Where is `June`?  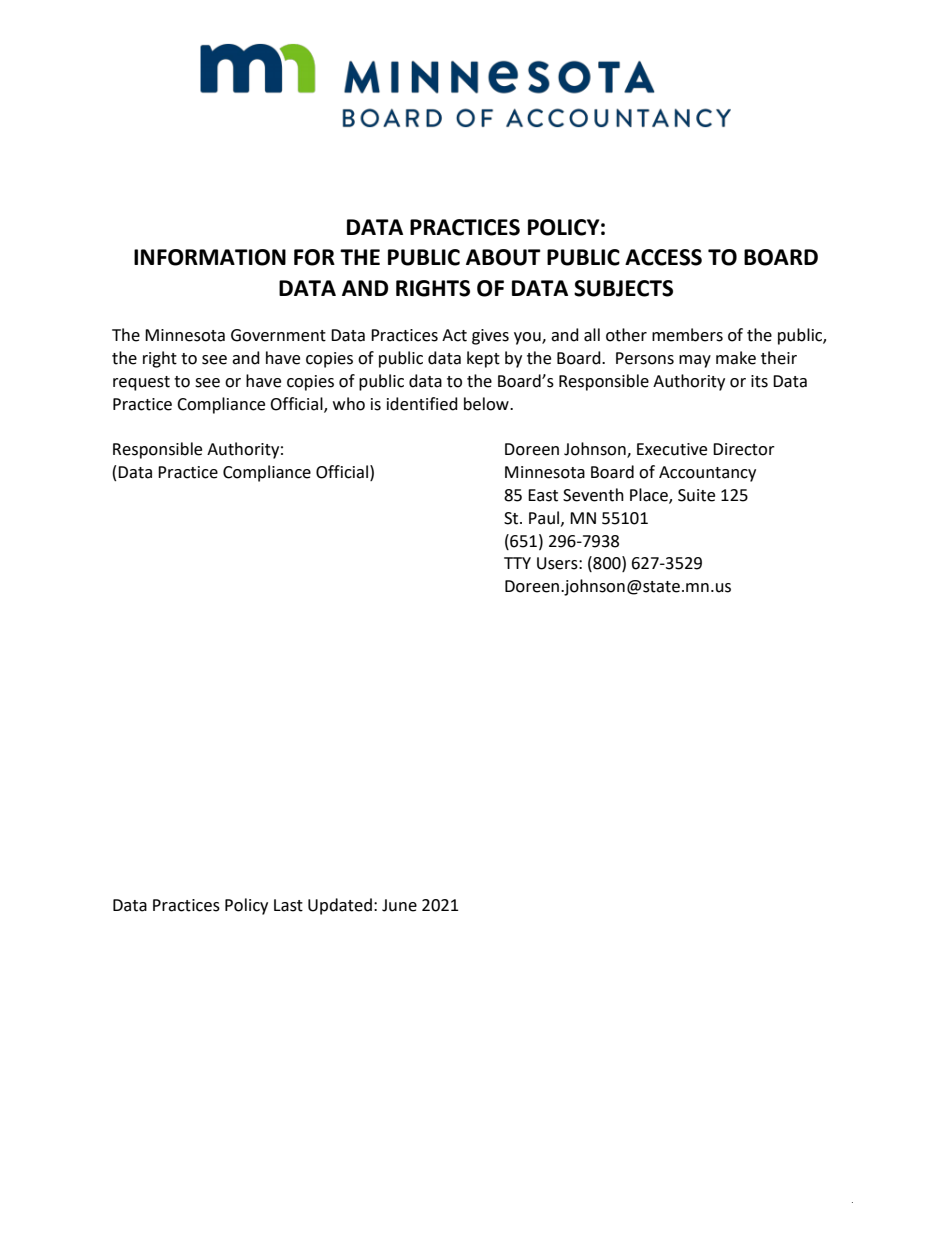
June is located at coordinates (399, 905).
